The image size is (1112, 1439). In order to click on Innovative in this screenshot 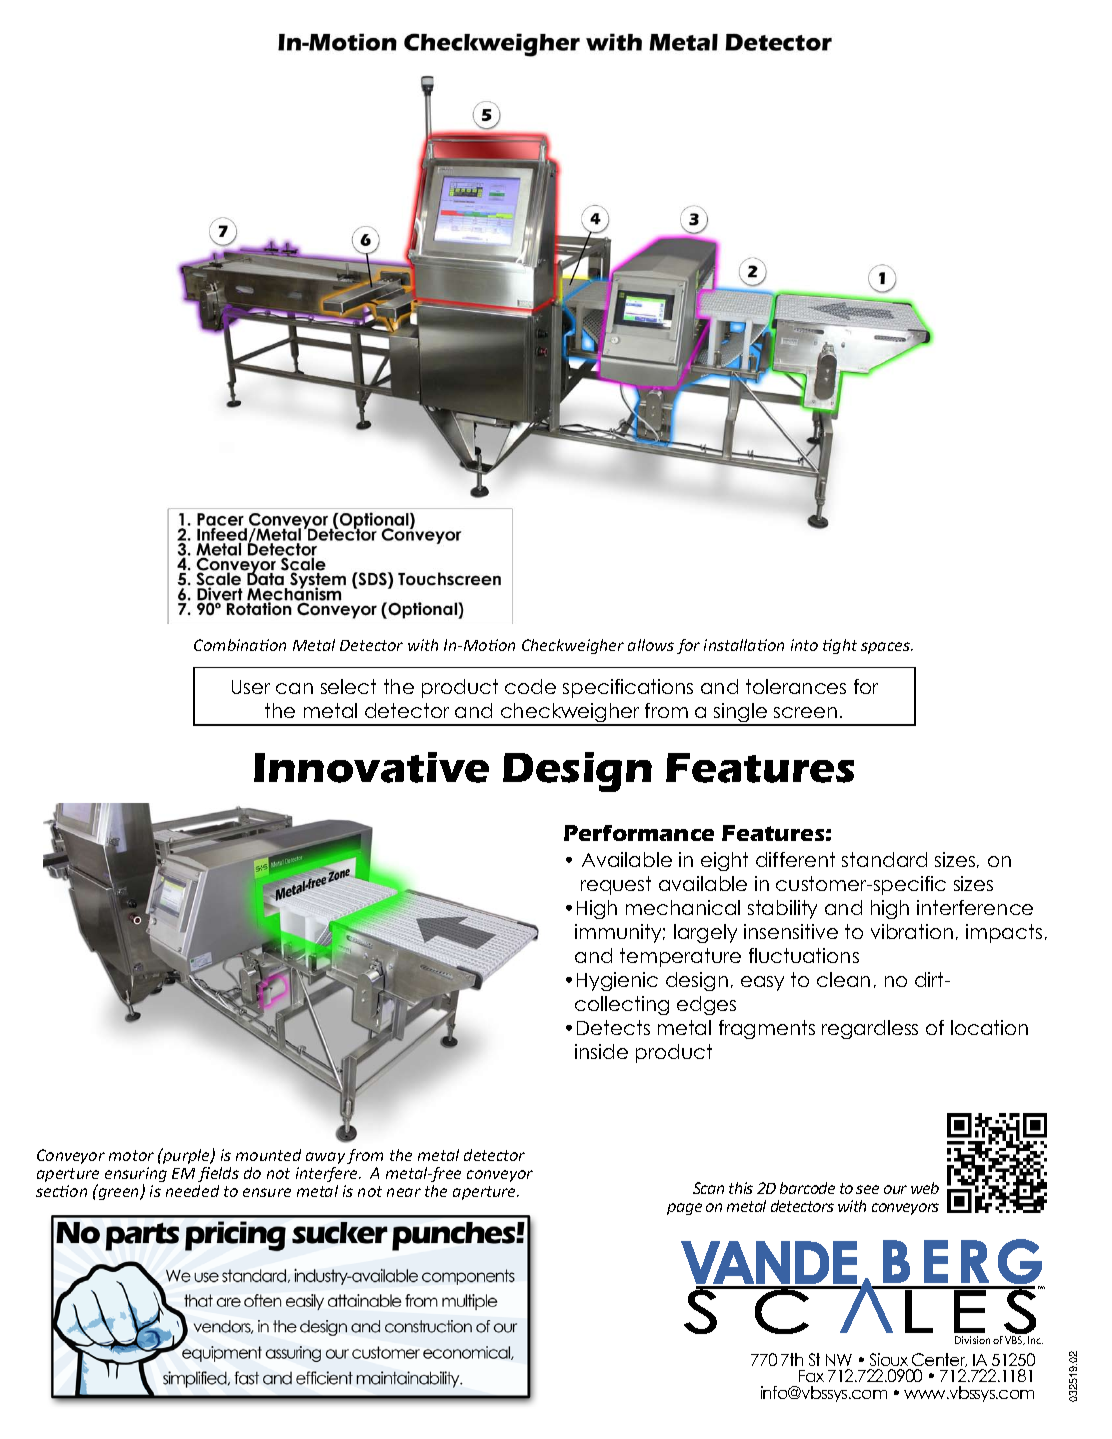, I will do `click(371, 767)`.
